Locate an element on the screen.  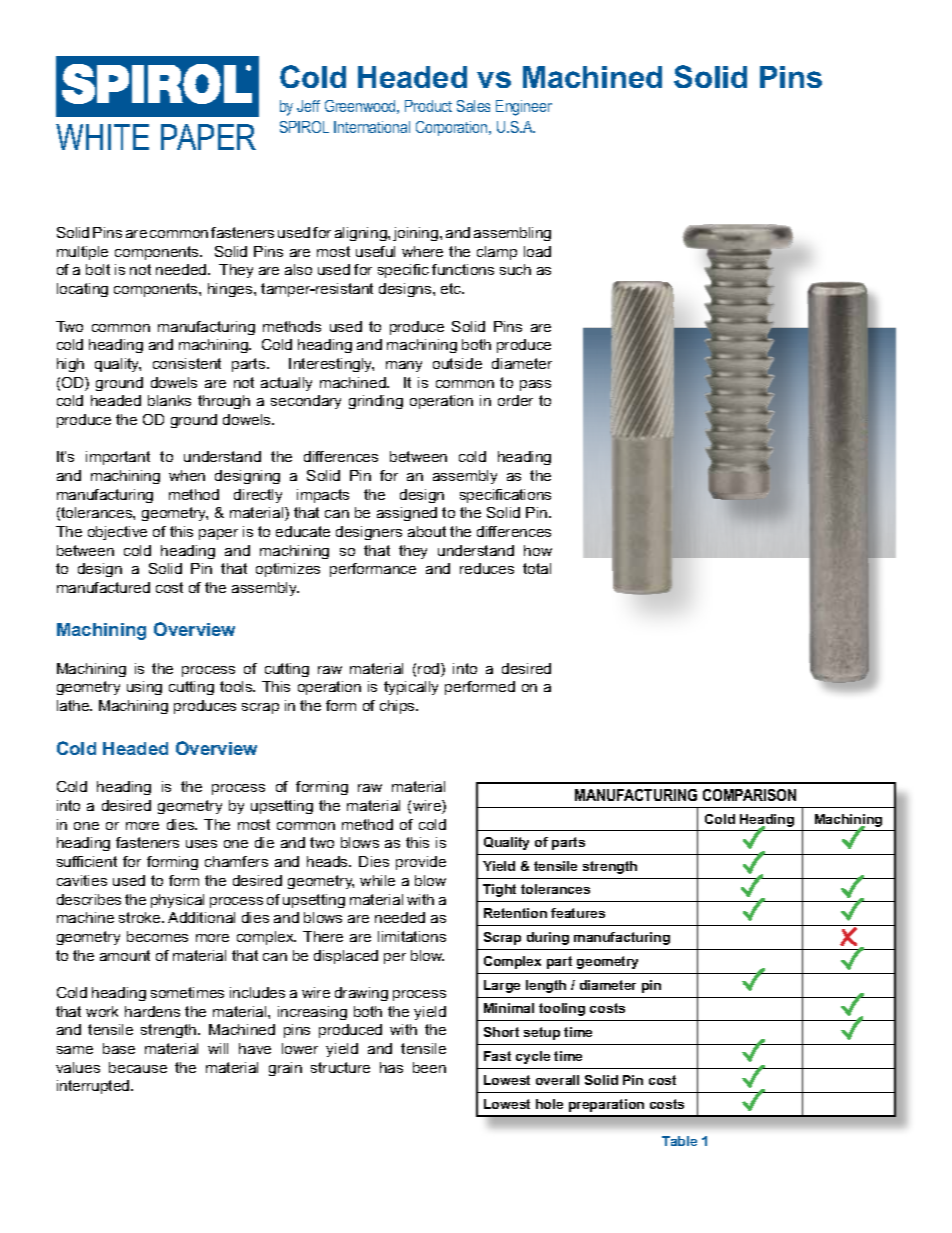
WHITE is located at coordinates (102, 137).
